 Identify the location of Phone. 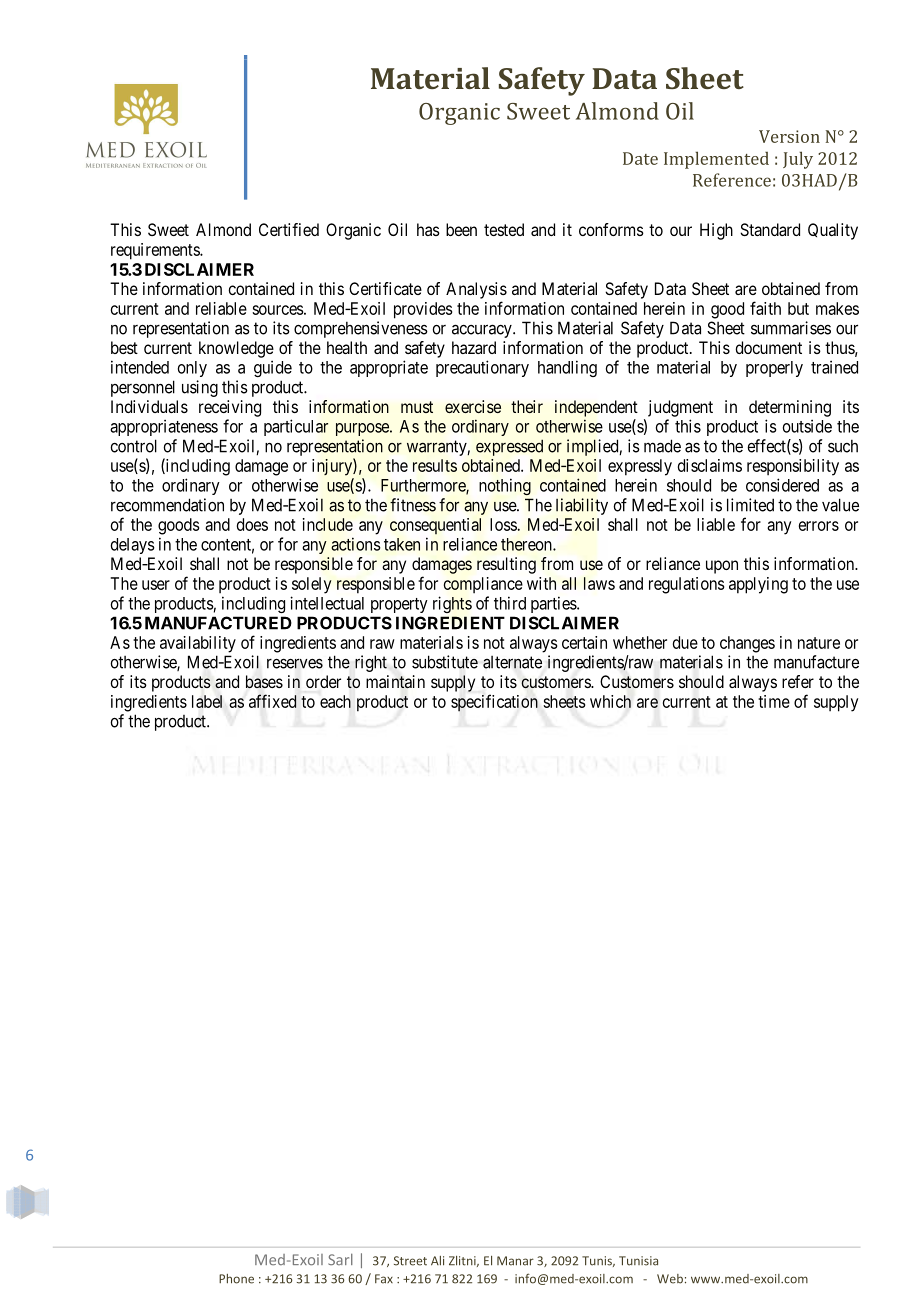
(236, 1279).
